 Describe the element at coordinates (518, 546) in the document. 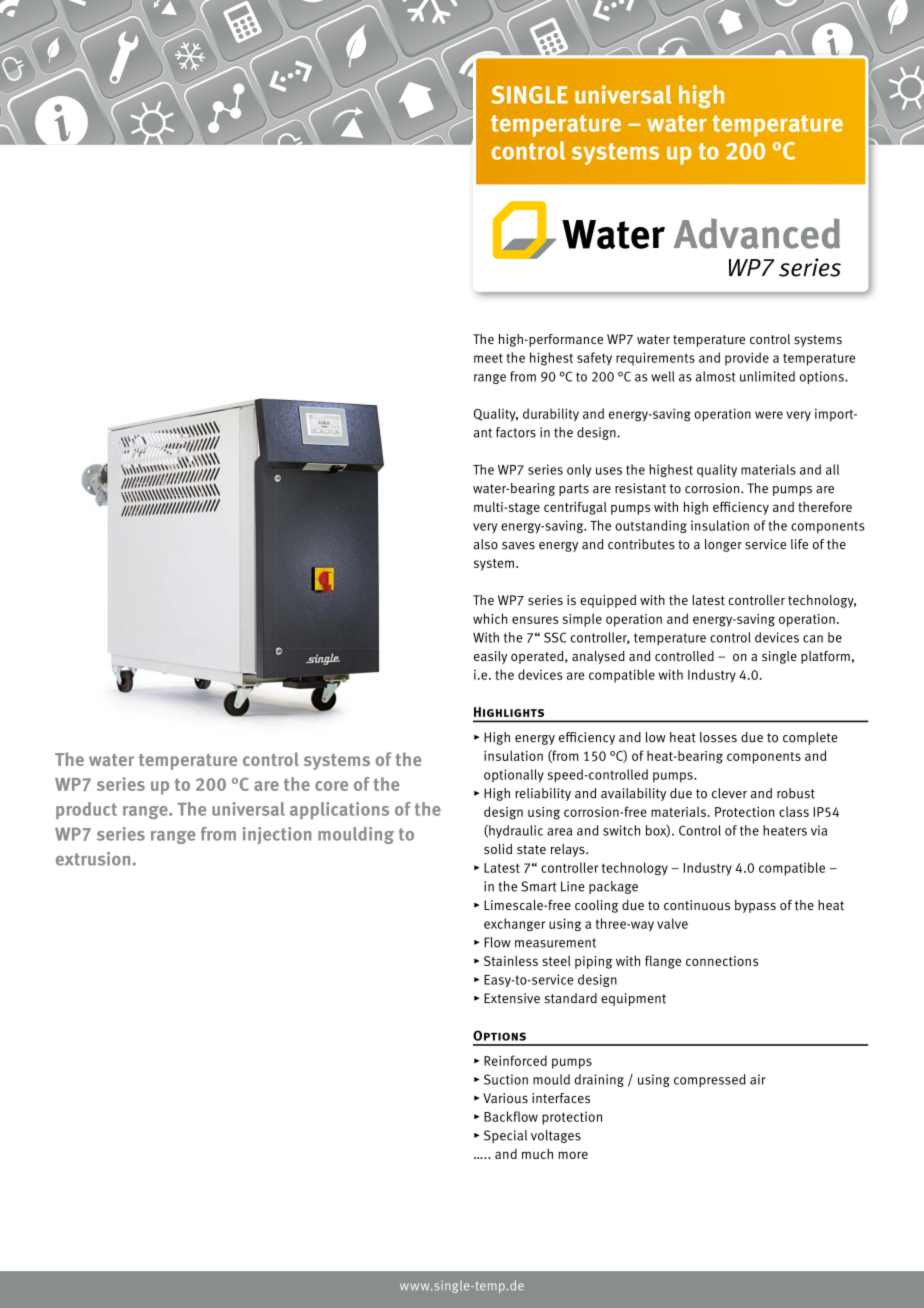

I see `saves` at that location.
